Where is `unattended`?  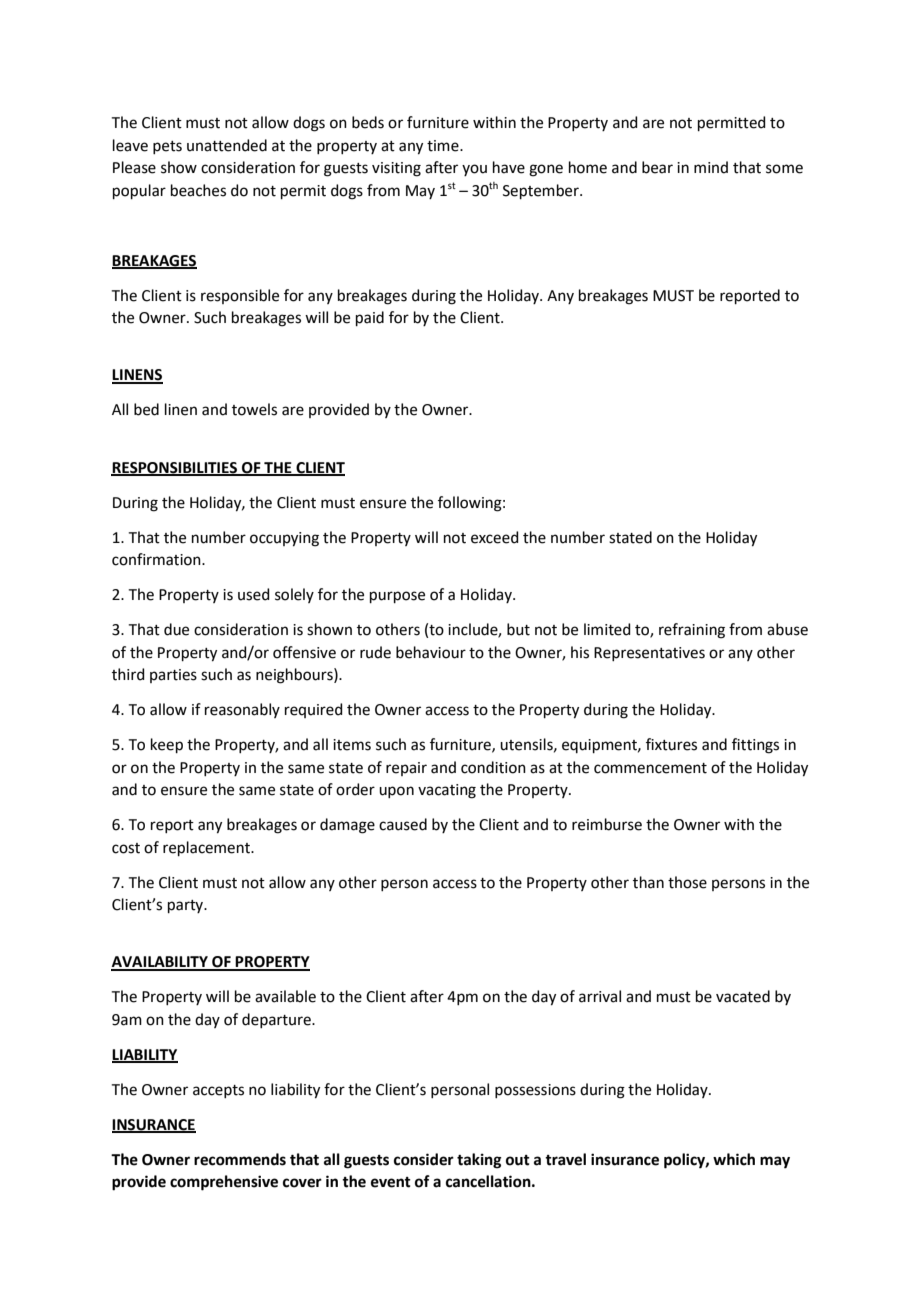
unattended is located at coordinates (227, 145).
